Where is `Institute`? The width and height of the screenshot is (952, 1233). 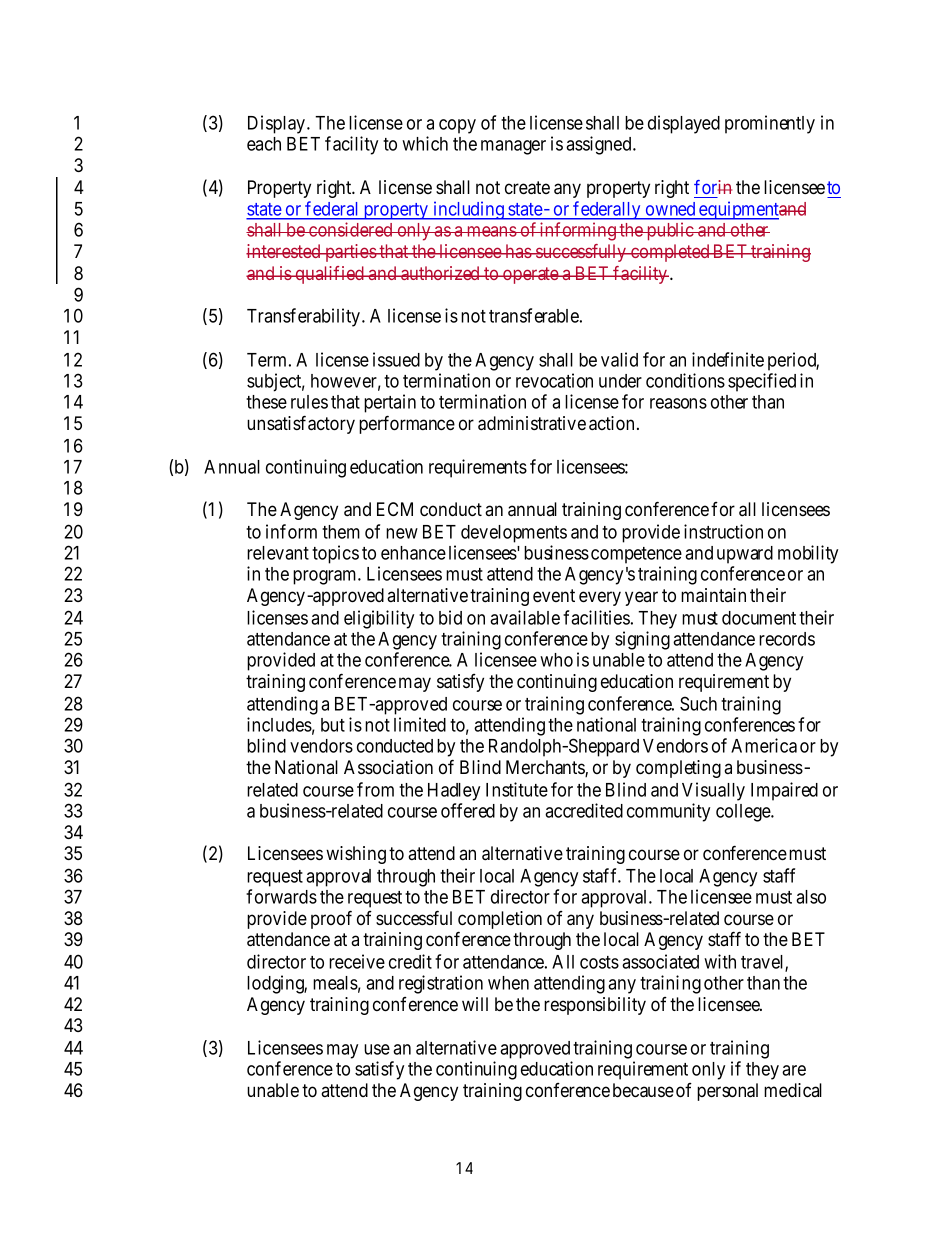
Institute is located at coordinates (517, 789).
